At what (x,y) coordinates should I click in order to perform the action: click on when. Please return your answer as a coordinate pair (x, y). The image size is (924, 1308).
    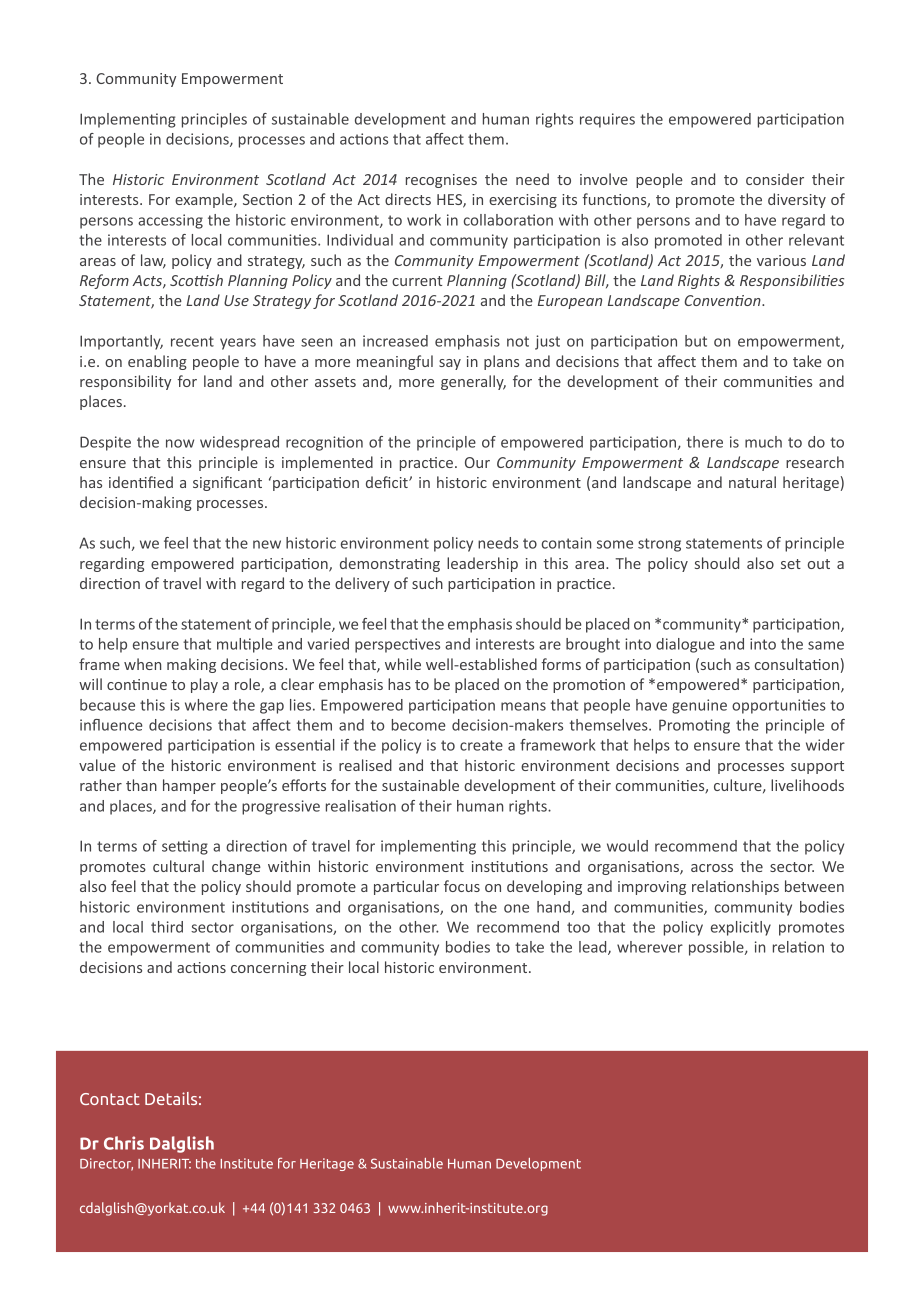
    Looking at the image, I should click on (142, 664).
